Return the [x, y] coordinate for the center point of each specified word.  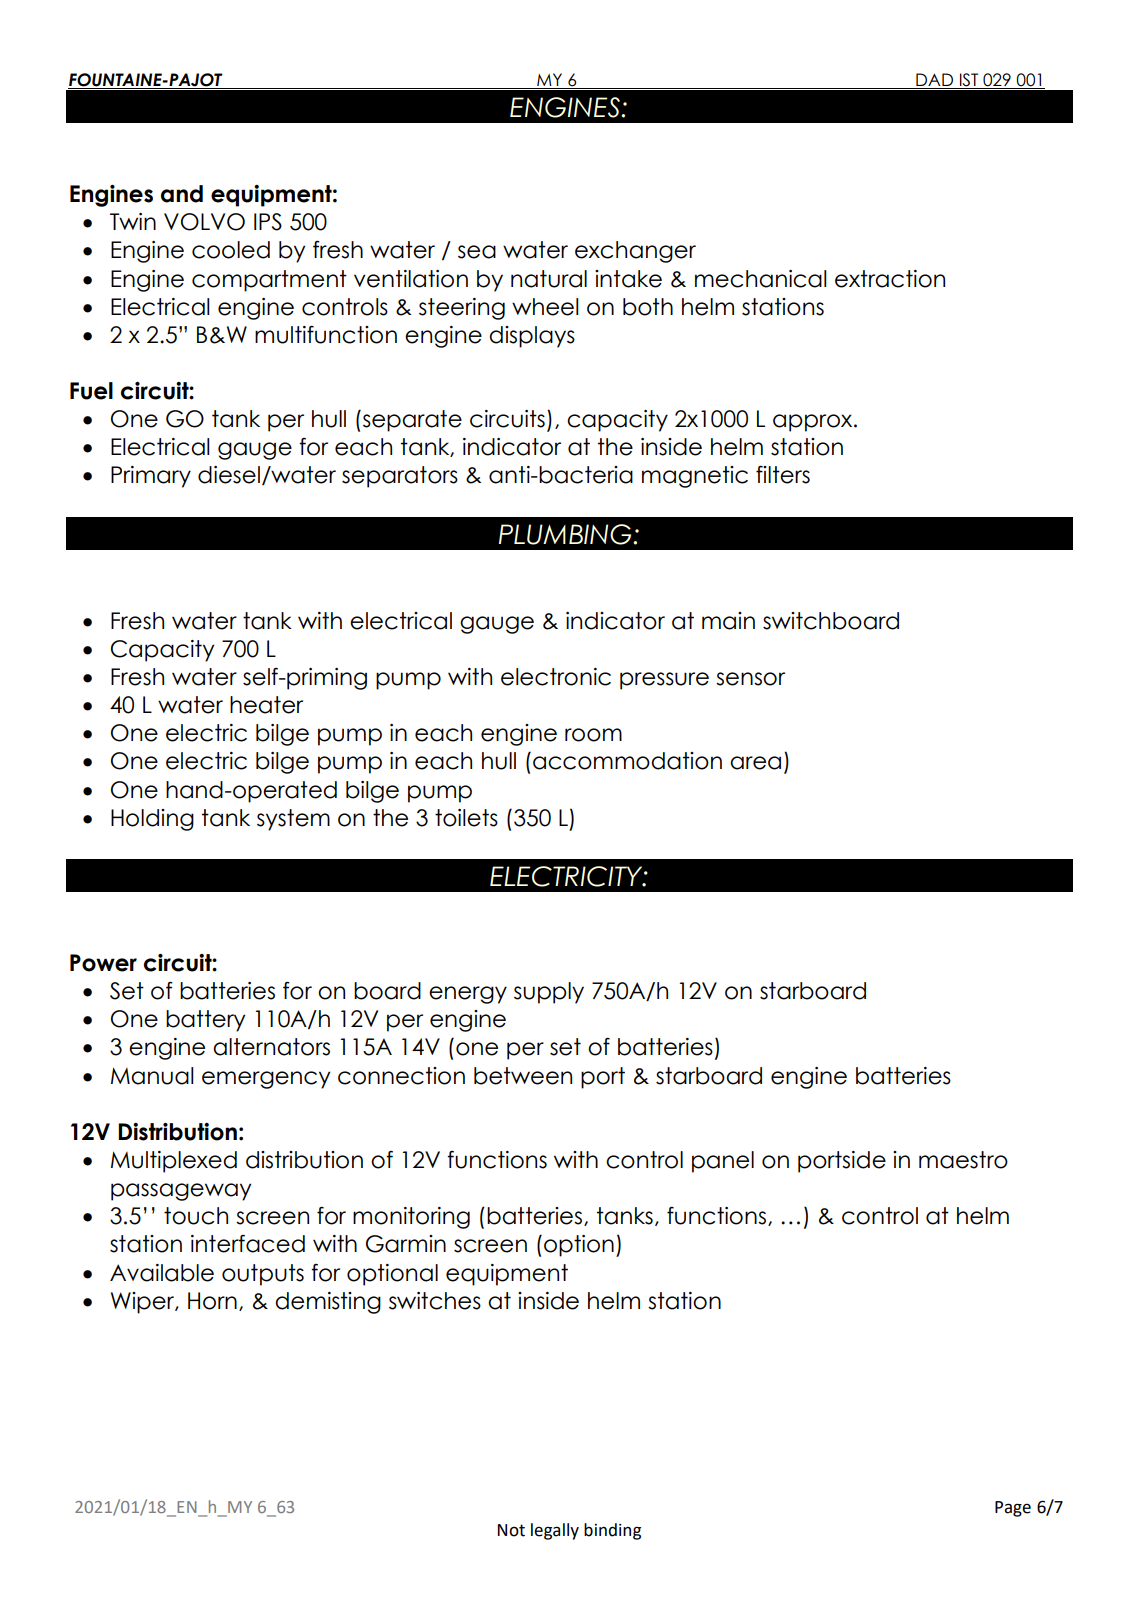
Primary [151, 477]
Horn [212, 1301]
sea [477, 252]
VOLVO [204, 222]
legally [555, 1531]
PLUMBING [566, 534]
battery [205, 1021]
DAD [934, 81]
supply [549, 993]
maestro [963, 1160]
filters [783, 474]
